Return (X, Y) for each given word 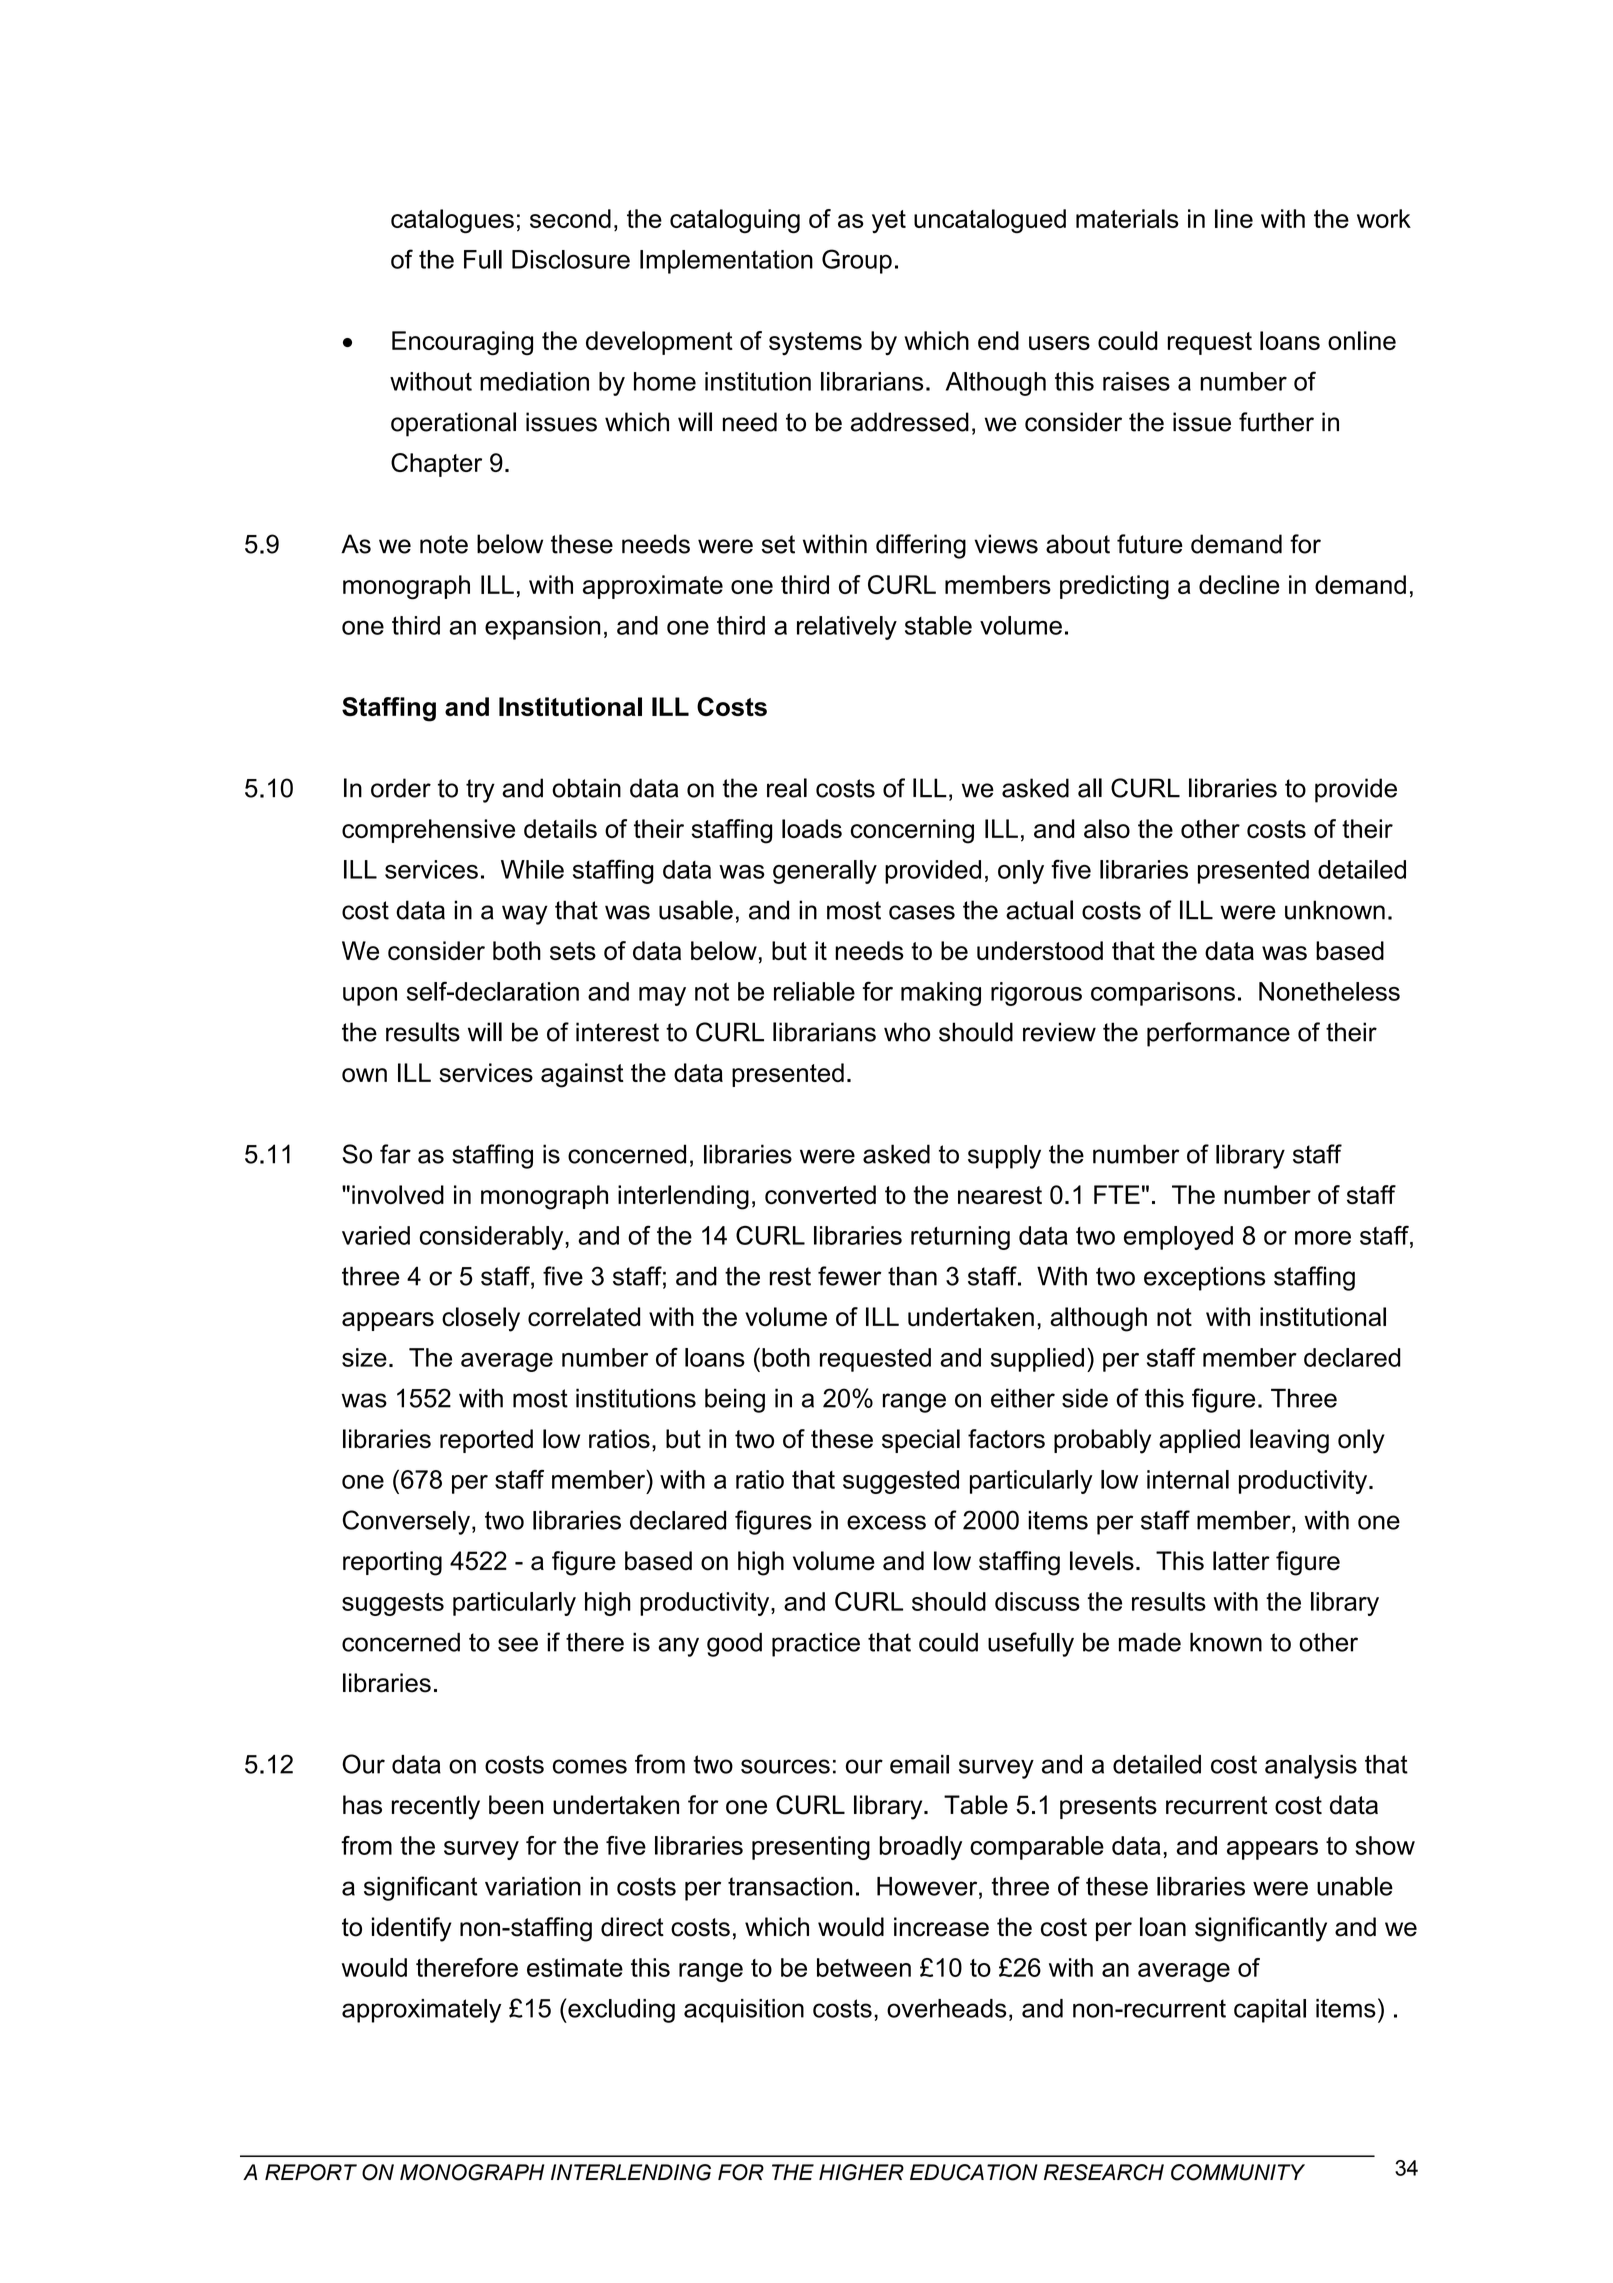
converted (820, 1195)
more (1323, 1238)
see (518, 1644)
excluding (620, 2010)
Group (857, 261)
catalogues (452, 221)
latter (1241, 1561)
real (787, 788)
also (1107, 828)
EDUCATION (974, 2172)
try (480, 791)
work (1384, 218)
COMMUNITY (1238, 2172)
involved (398, 1195)
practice (816, 1645)
